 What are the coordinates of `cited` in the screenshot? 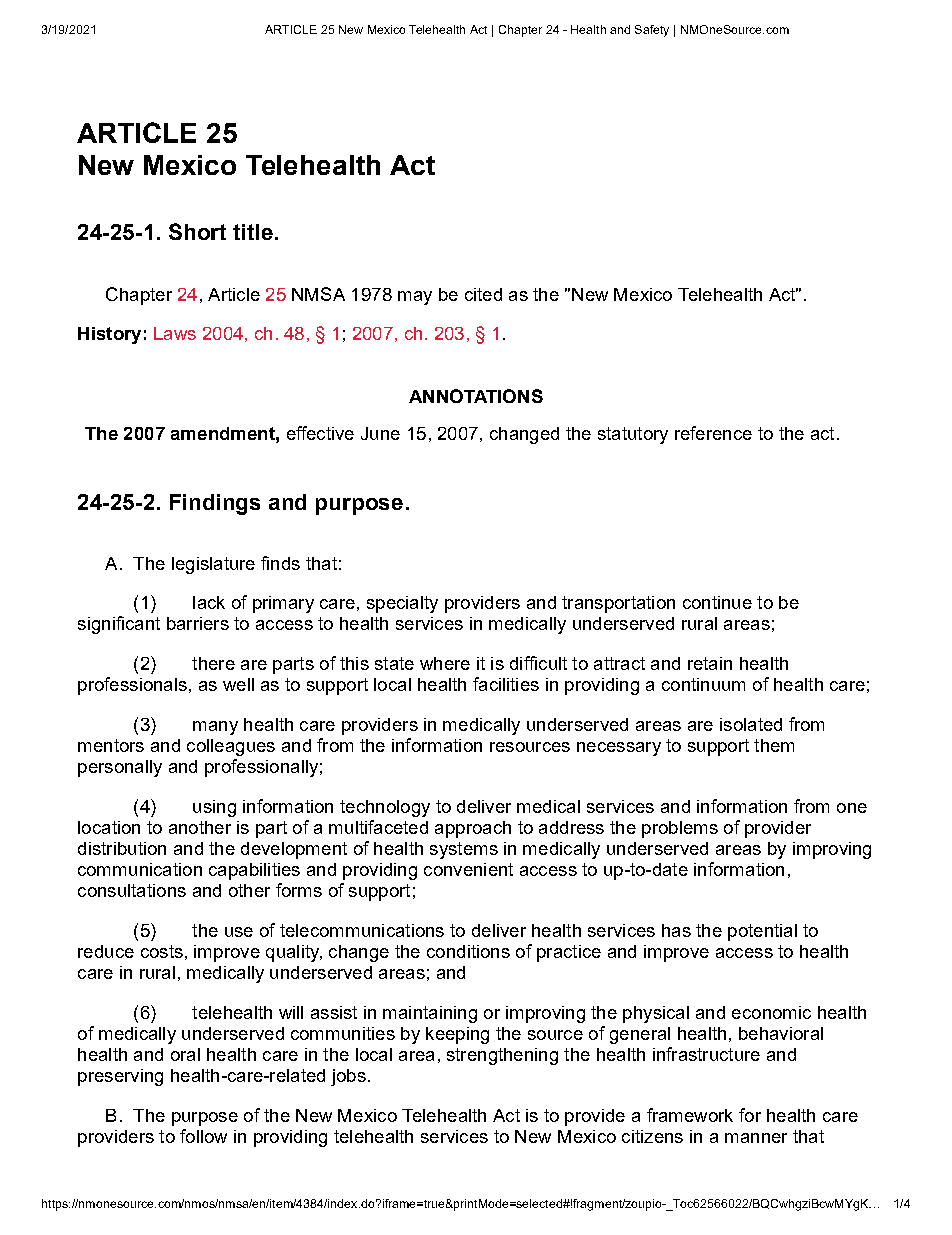 It's located at (483, 294).
